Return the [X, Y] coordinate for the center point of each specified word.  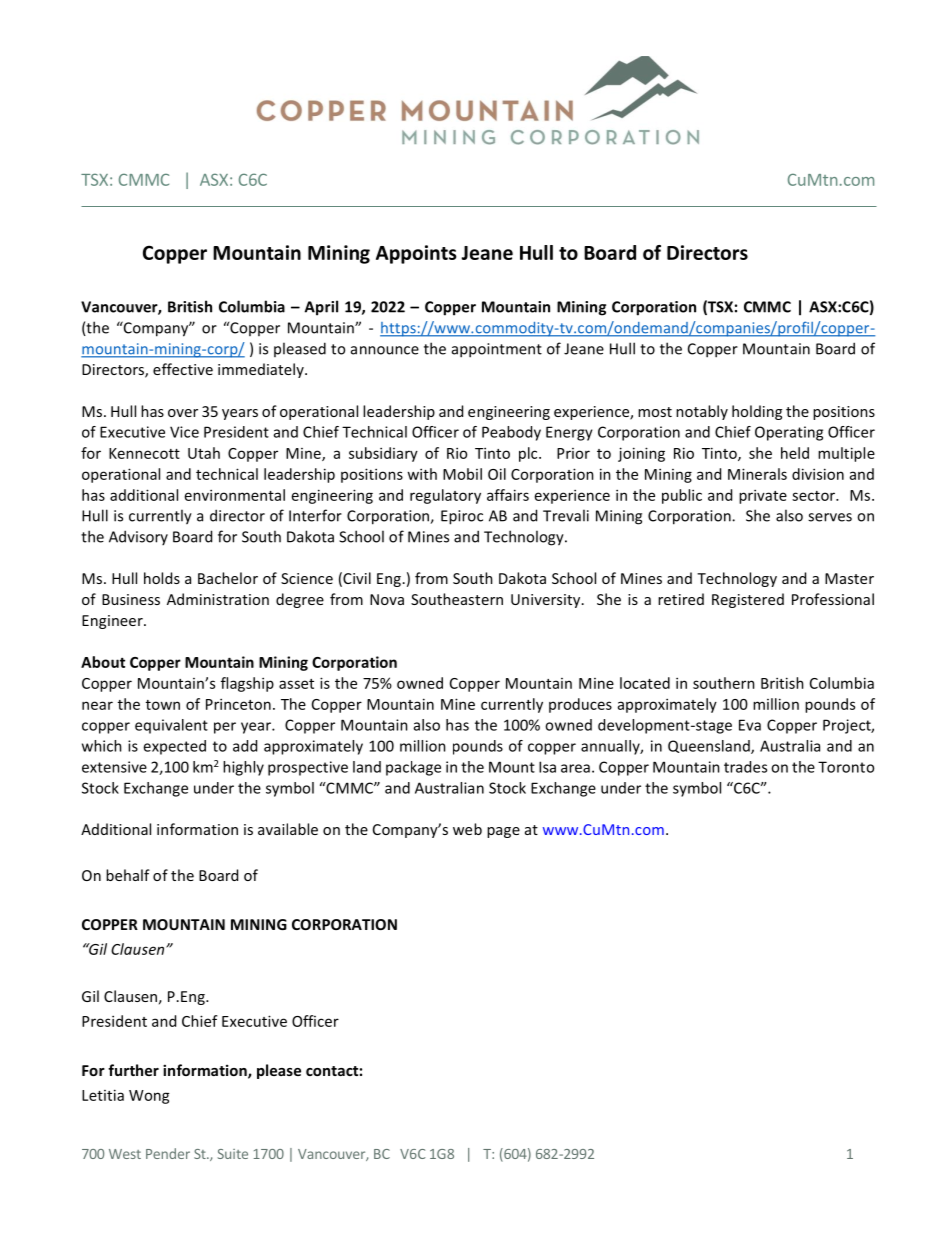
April [321, 308]
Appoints [416, 254]
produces [580, 705]
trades [745, 767]
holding [757, 412]
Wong [149, 1097]
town [163, 705]
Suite [232, 1154]
